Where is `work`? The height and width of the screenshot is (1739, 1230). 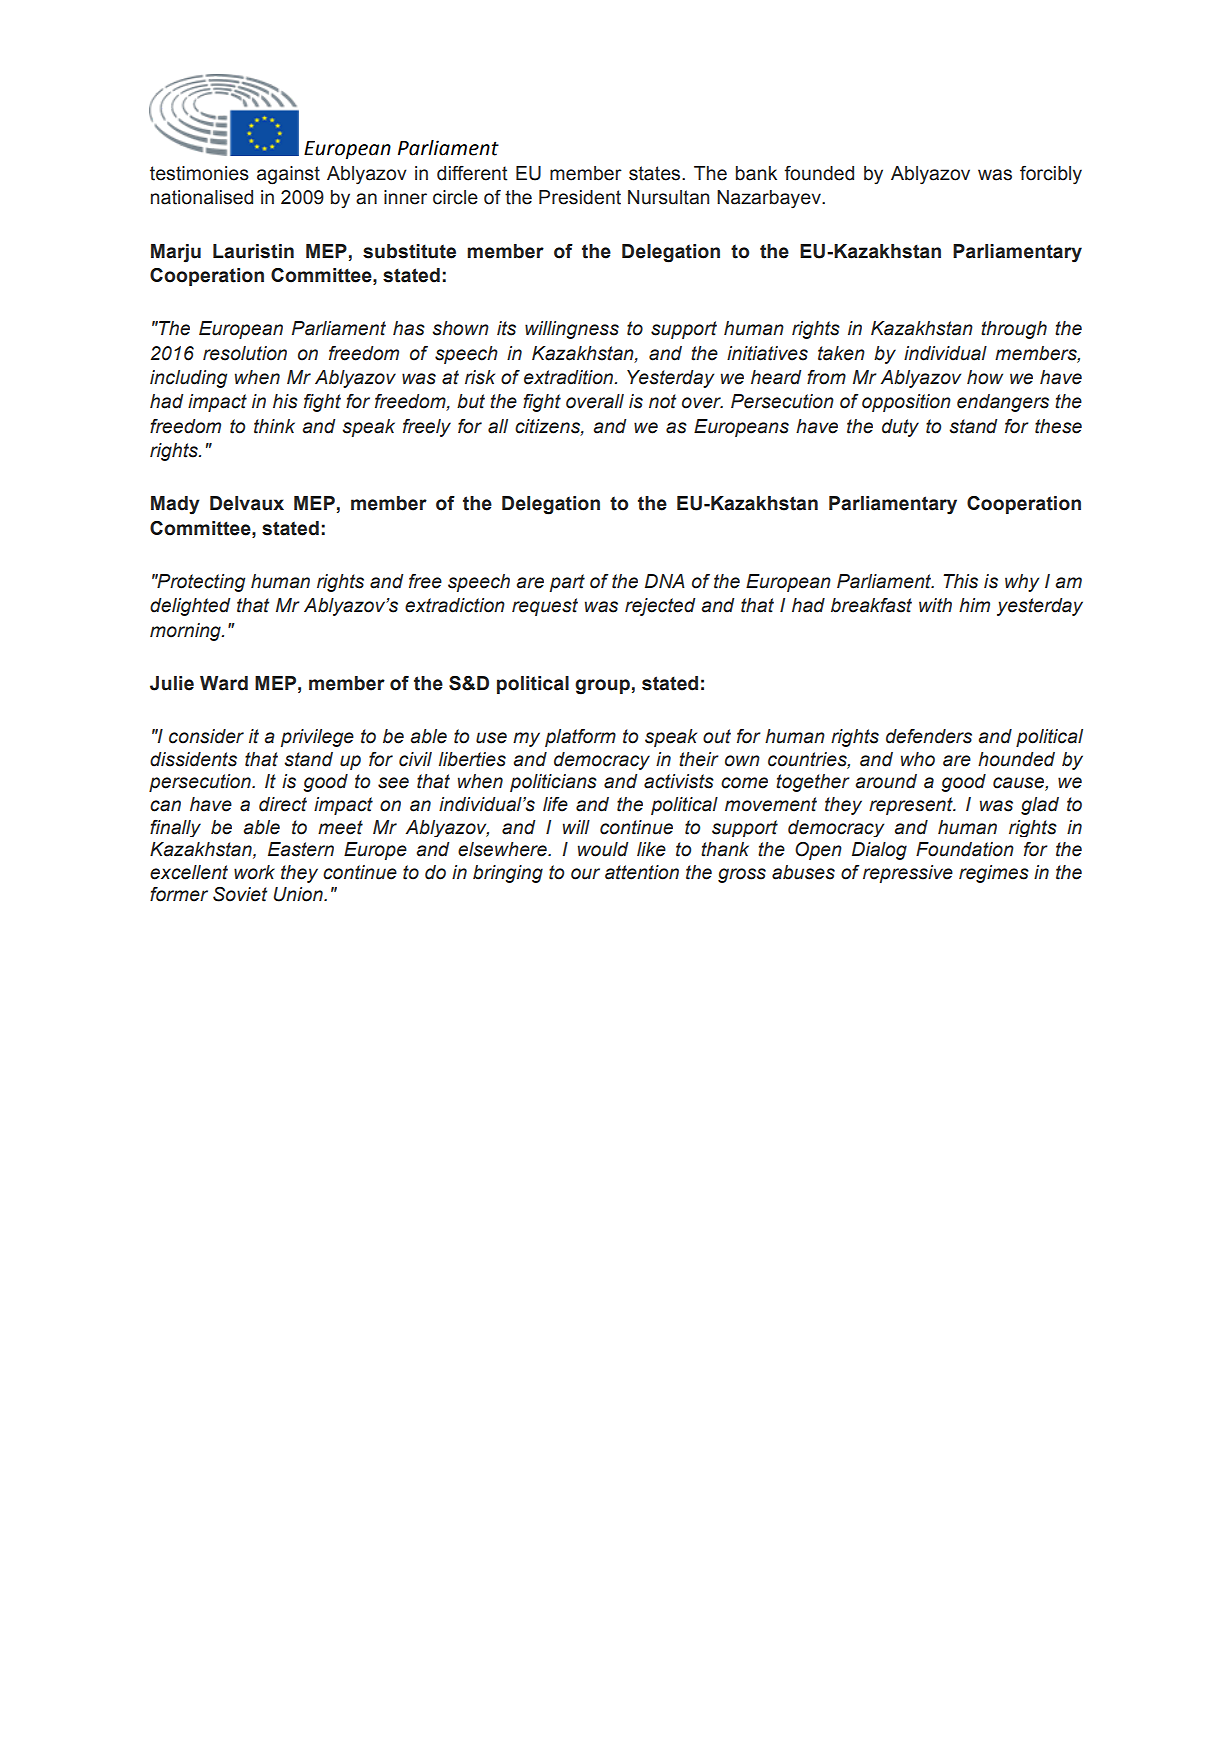
work is located at coordinates (254, 872).
